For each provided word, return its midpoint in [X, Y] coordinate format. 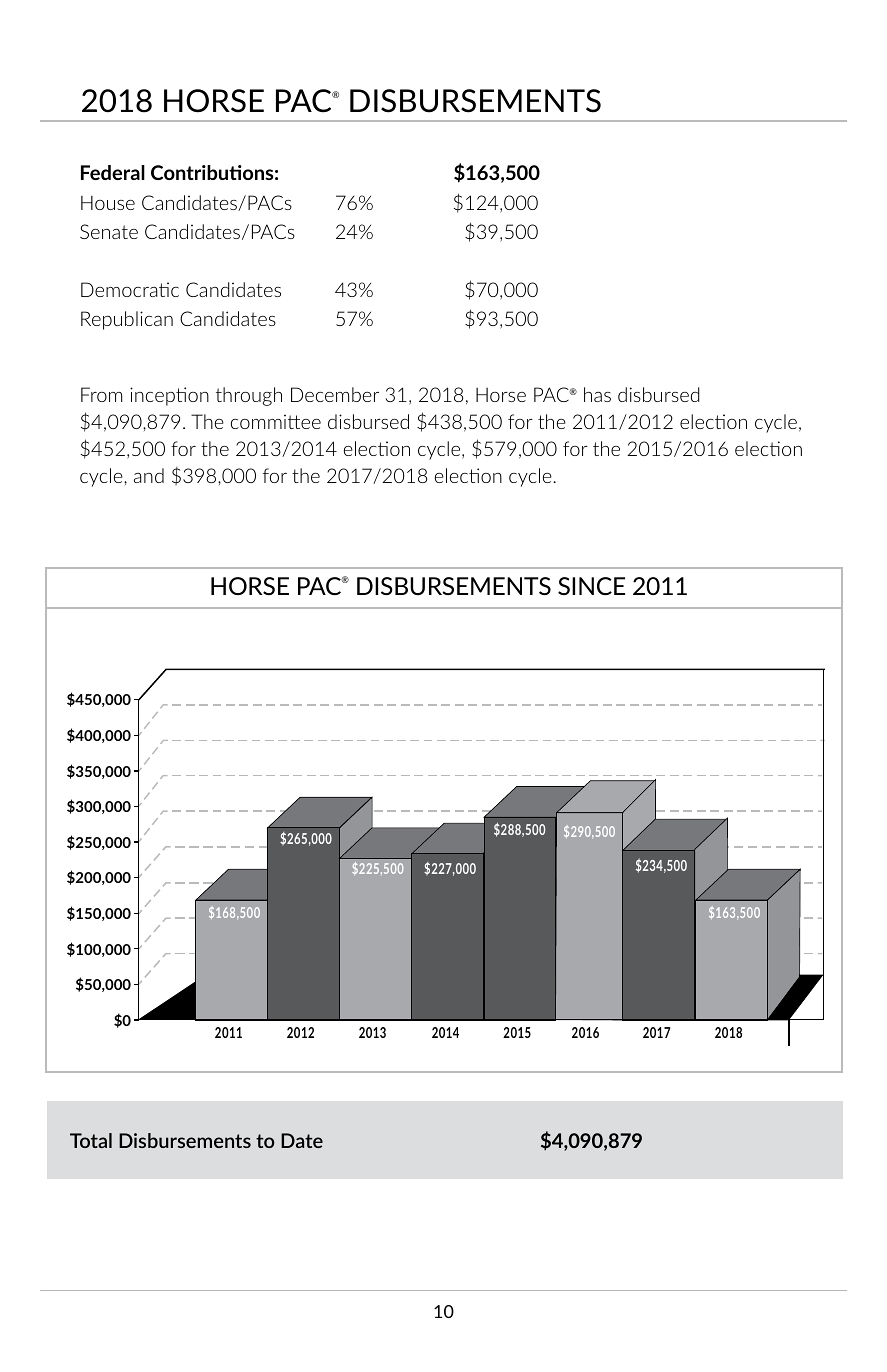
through [249, 396]
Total [91, 1140]
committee [276, 421]
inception [169, 396]
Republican [127, 320]
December [335, 394]
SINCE [591, 586]
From [101, 394]
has [597, 394]
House [108, 203]
